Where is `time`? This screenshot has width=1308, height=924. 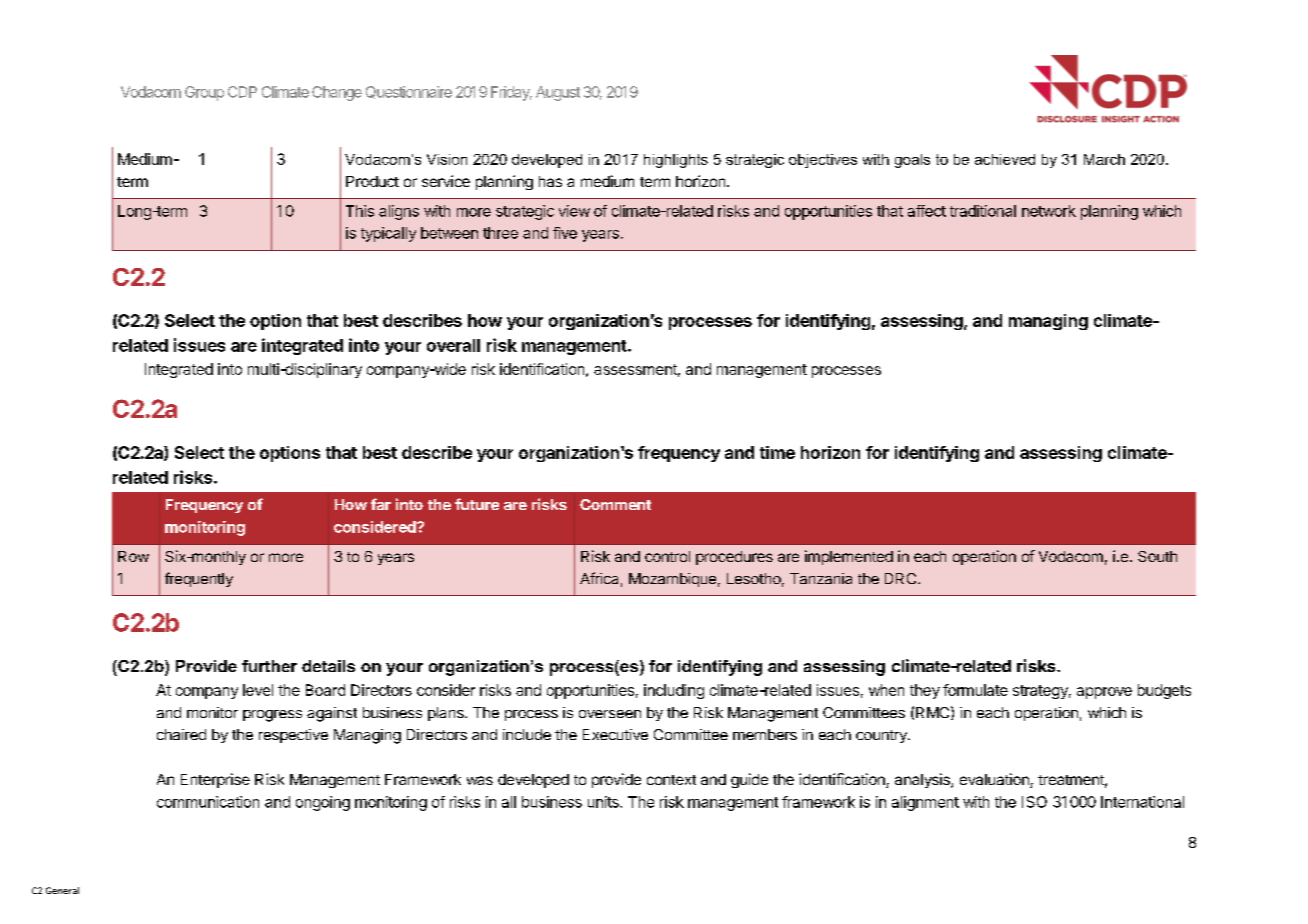 time is located at coordinates (777, 452).
